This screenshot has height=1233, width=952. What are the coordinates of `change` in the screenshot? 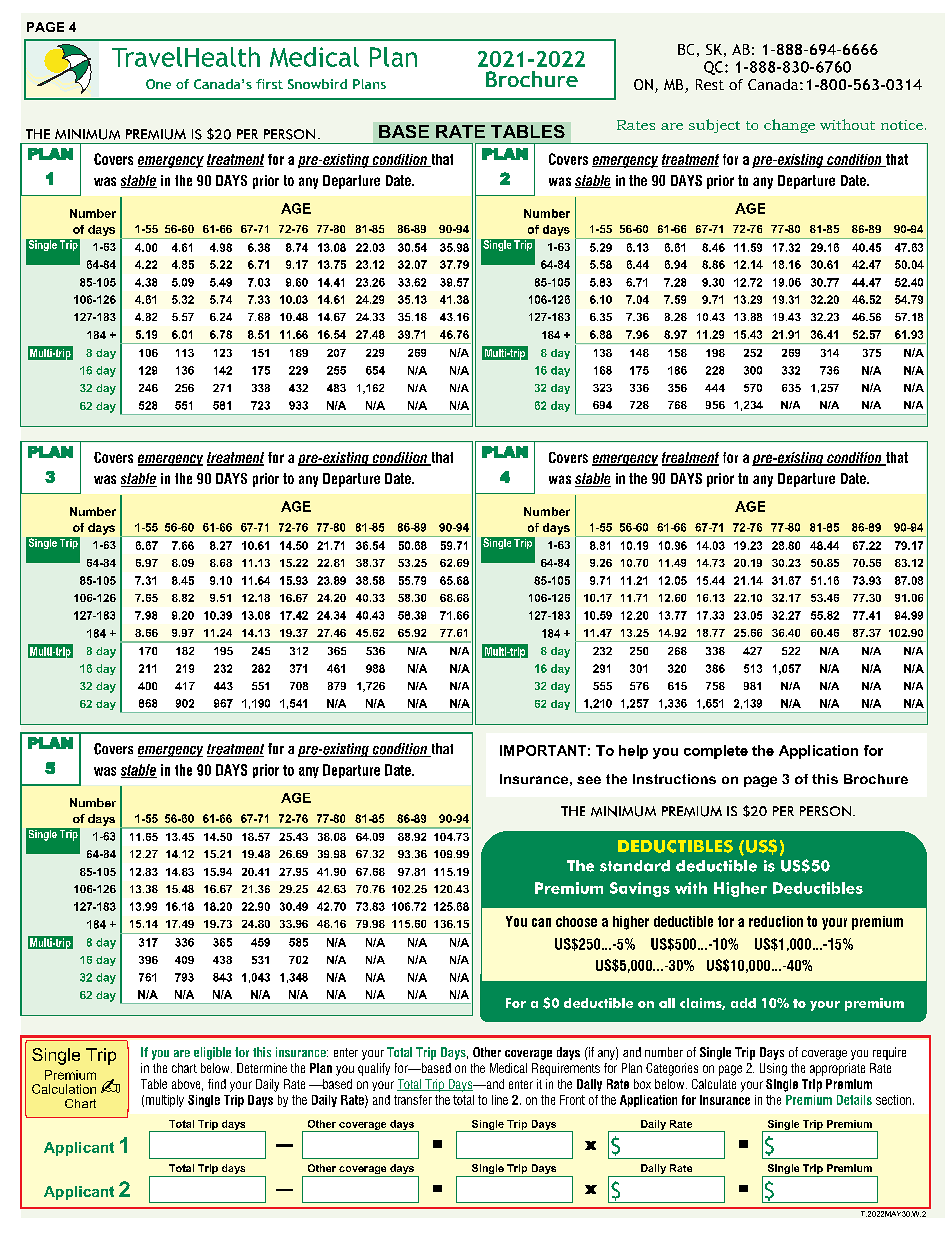 It's located at (789, 126).
